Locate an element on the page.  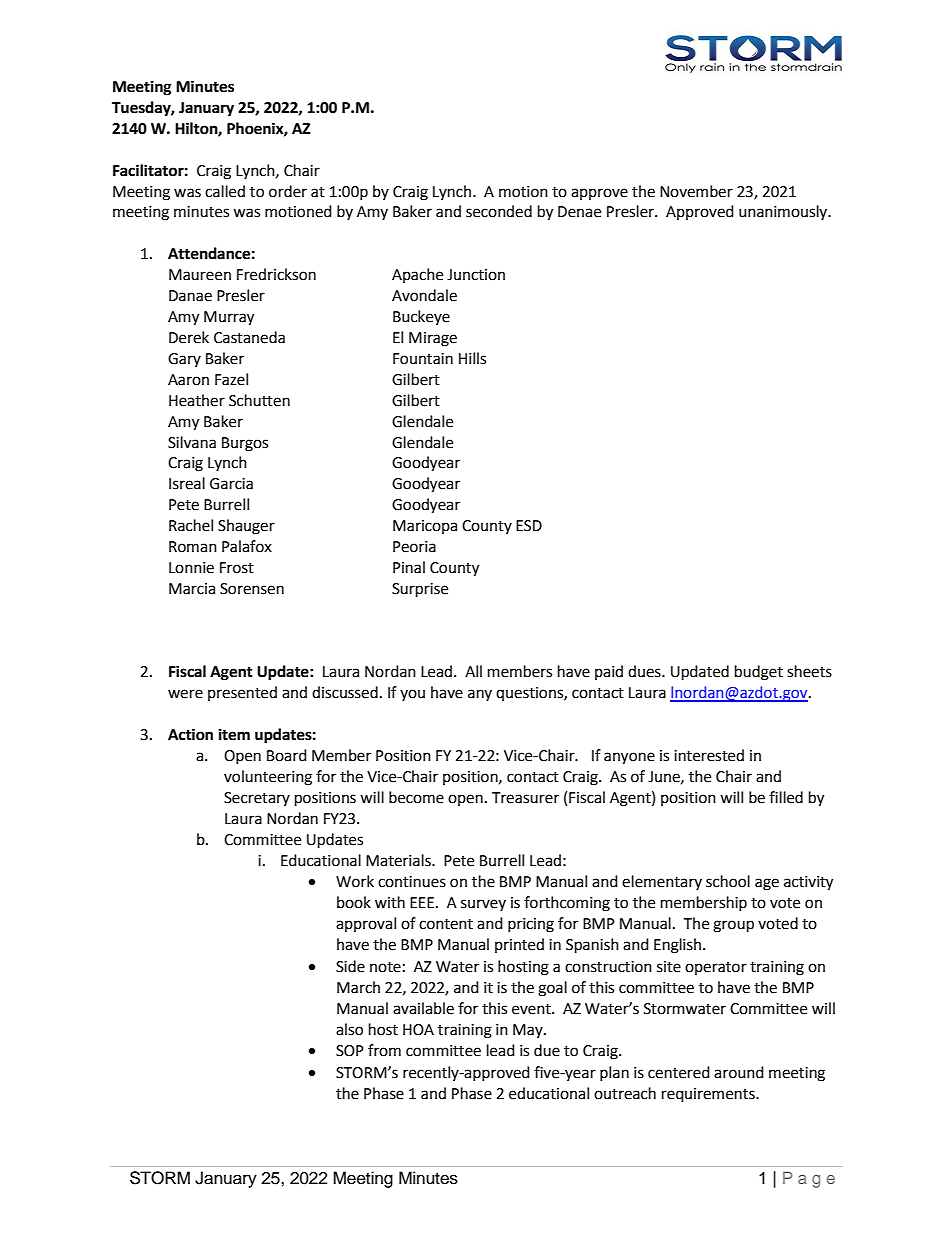
Secretary is located at coordinates (257, 799).
